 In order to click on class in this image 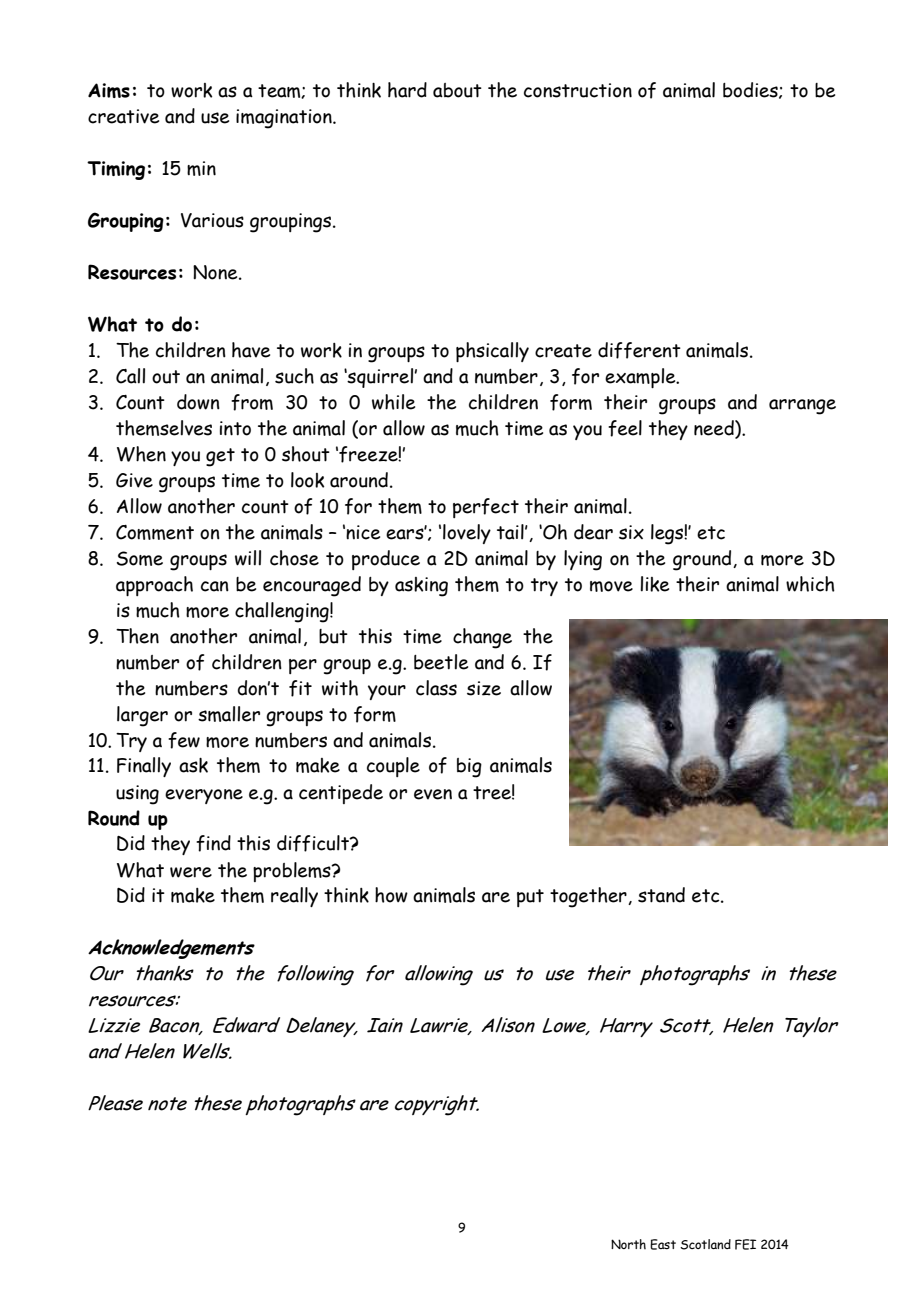, I will do `click(436, 688)`.
